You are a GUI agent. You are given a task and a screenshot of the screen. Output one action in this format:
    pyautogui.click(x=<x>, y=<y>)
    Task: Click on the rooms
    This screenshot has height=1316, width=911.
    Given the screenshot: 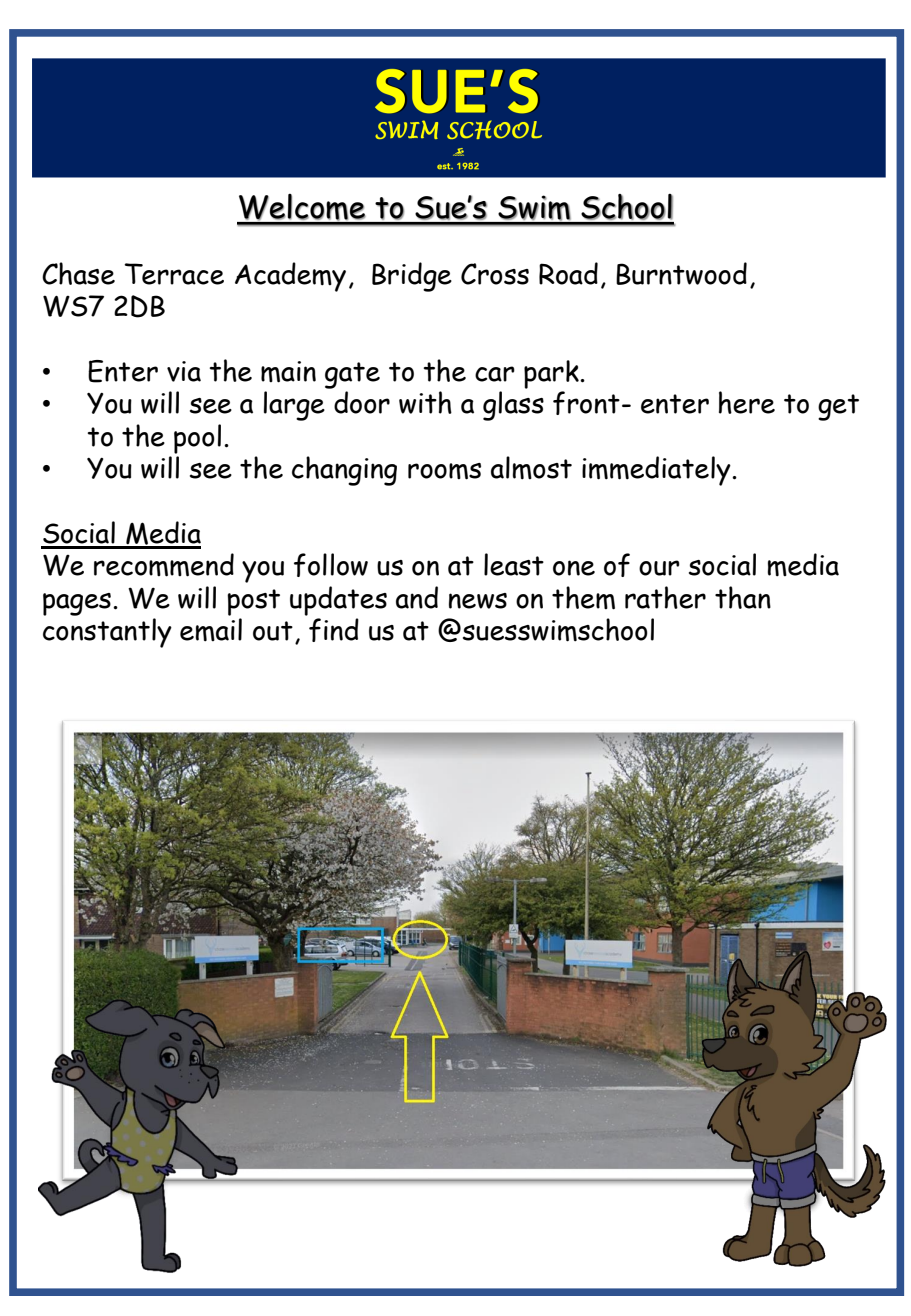 What is the action you would take?
    pyautogui.click(x=444, y=471)
